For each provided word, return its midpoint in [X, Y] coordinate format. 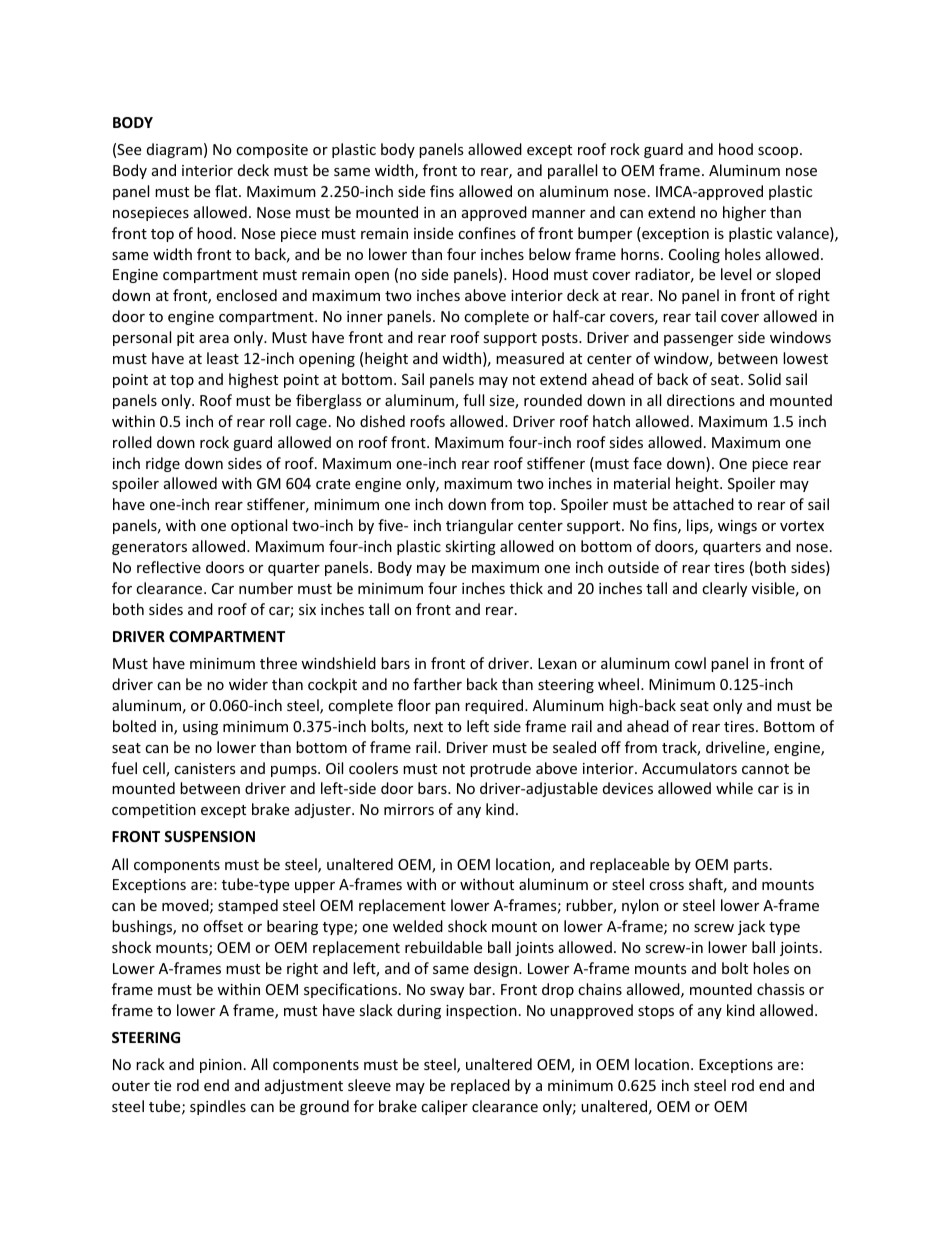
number [266, 588]
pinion [221, 1066]
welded [418, 926]
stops [656, 1012]
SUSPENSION [209, 836]
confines [487, 233]
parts [751, 866]
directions [701, 400]
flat [227, 191]
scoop [779, 152]
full [473, 400]
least [223, 358]
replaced [480, 1086]
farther [437, 684]
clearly [724, 589]
